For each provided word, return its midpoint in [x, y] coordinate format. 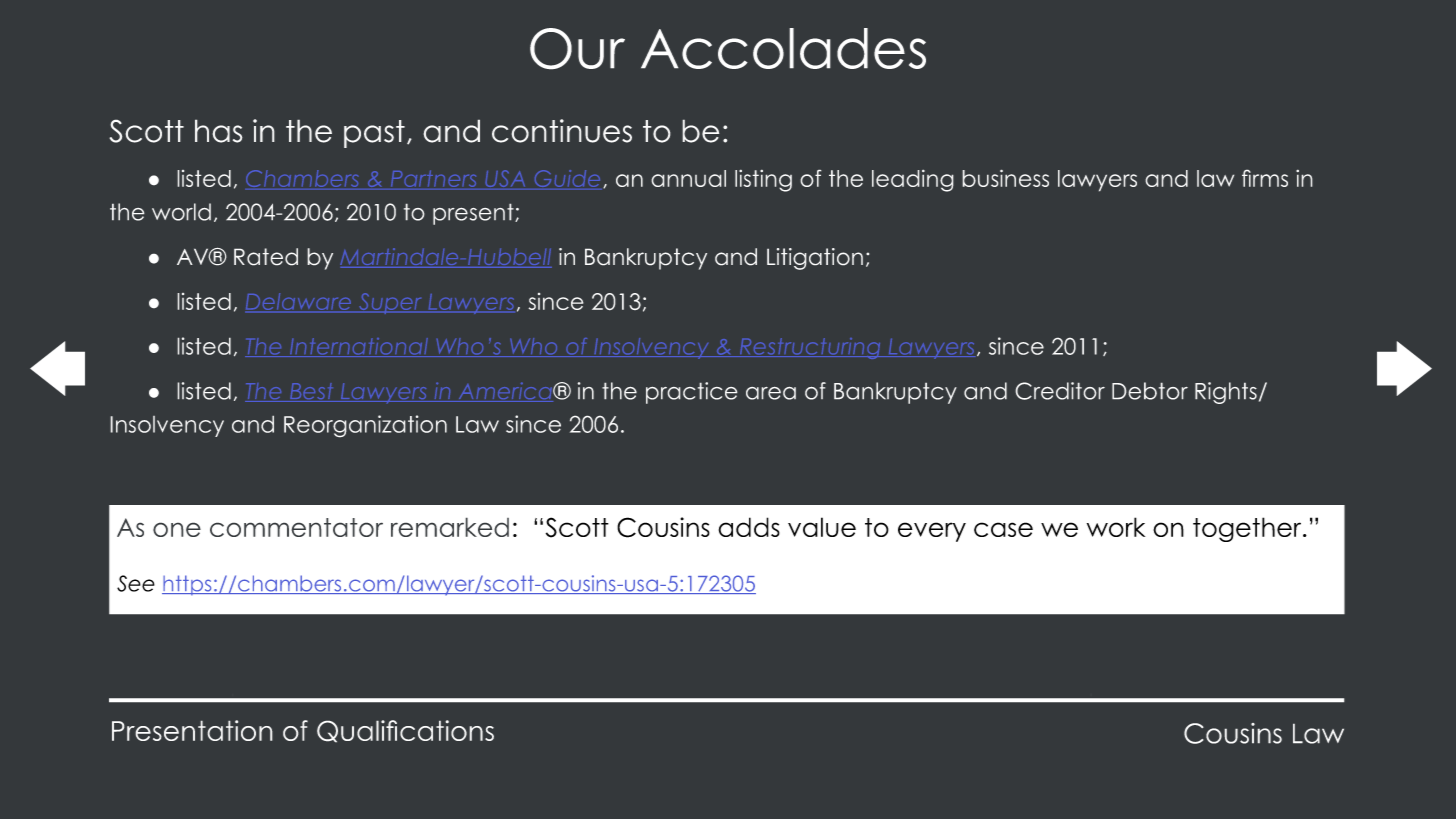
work [1116, 527]
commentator [296, 527]
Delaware [299, 303]
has [219, 131]
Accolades [783, 48]
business [1005, 178]
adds [749, 527]
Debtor [1150, 391]
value [822, 527]
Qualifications [405, 731]
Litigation [815, 259]
